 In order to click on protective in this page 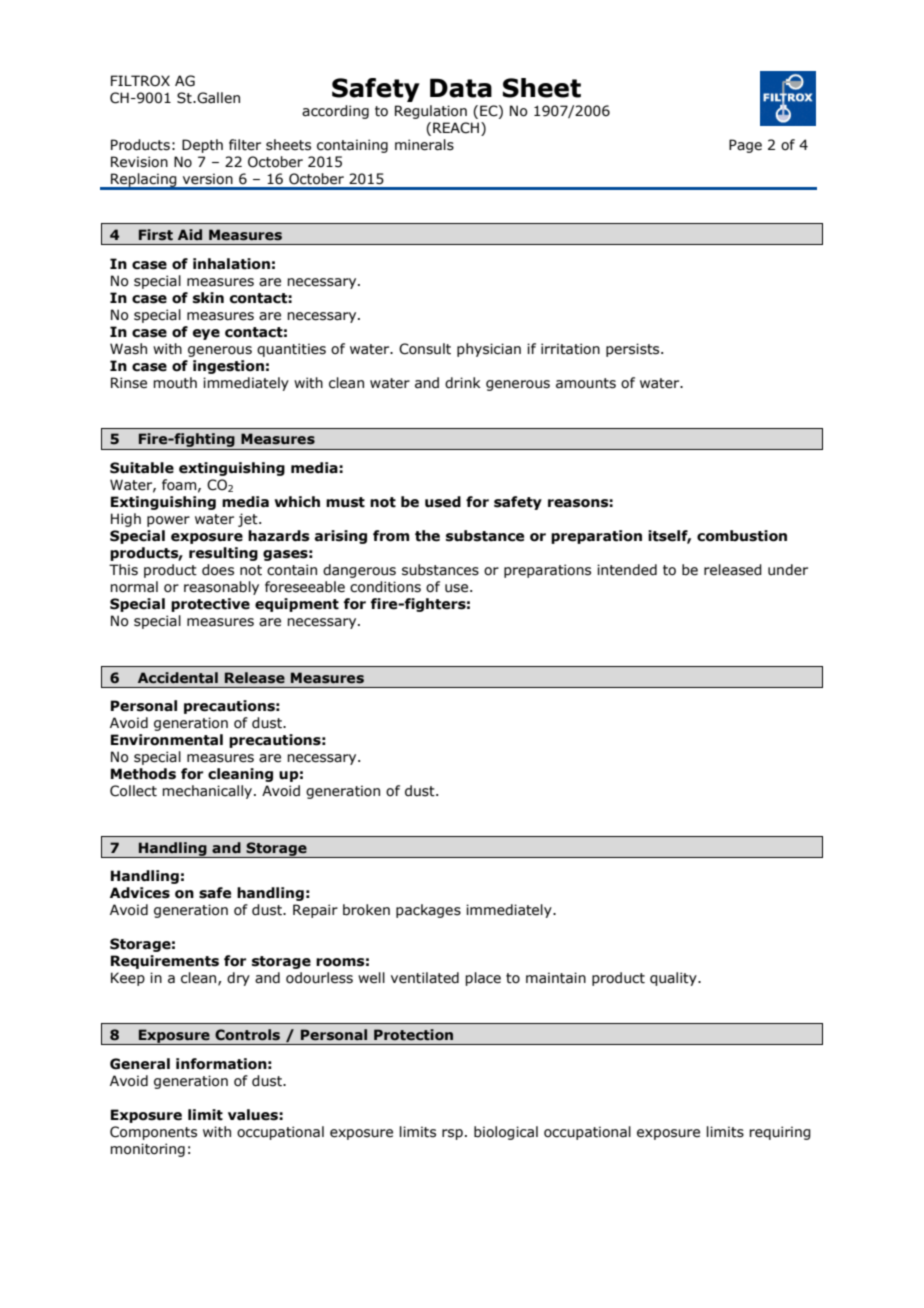, I will do `click(210, 605)`.
